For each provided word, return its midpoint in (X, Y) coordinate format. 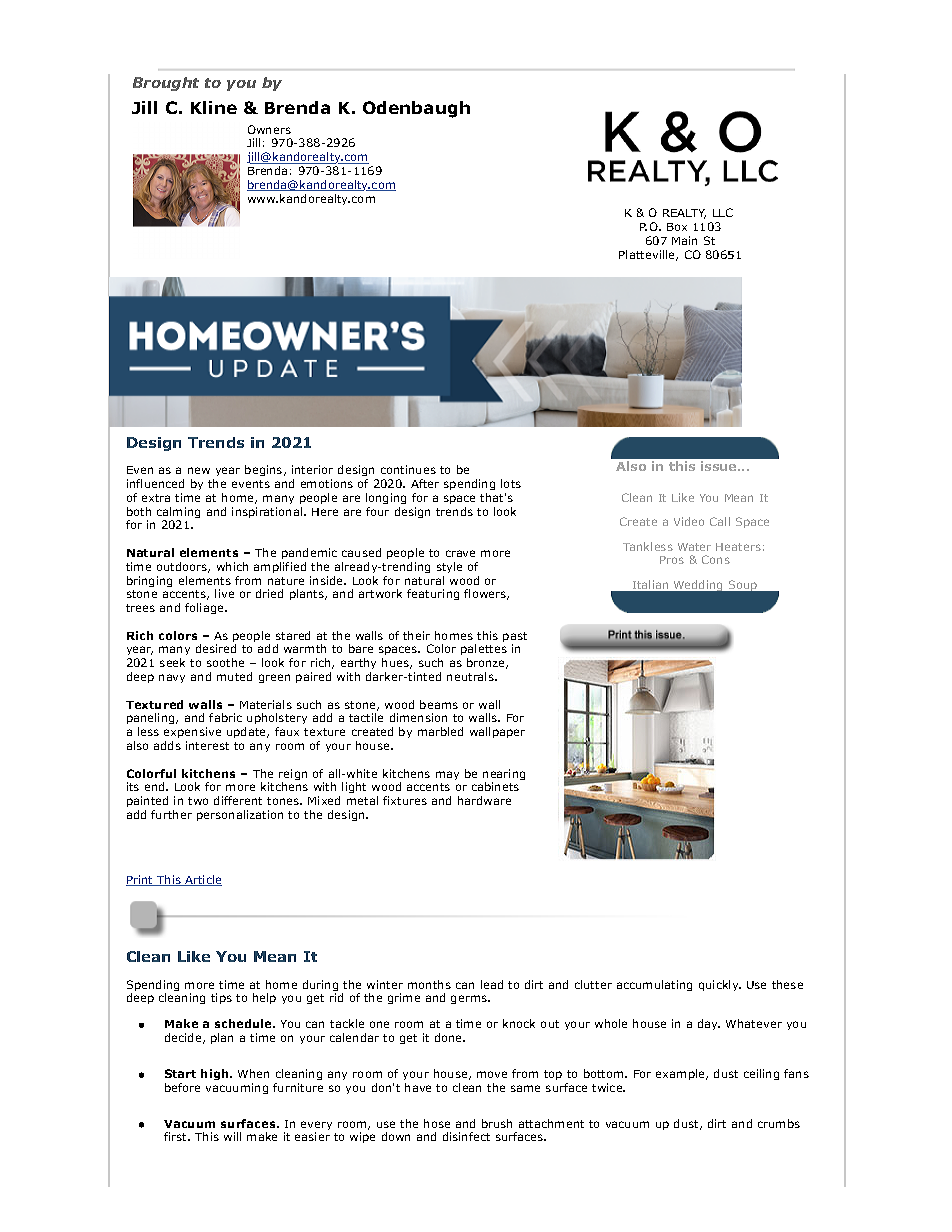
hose (437, 1123)
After (425, 483)
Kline (214, 107)
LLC (723, 212)
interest (207, 745)
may (447, 775)
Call (720, 521)
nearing (504, 776)
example (681, 1074)
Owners (269, 129)
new (199, 470)
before (182, 1087)
